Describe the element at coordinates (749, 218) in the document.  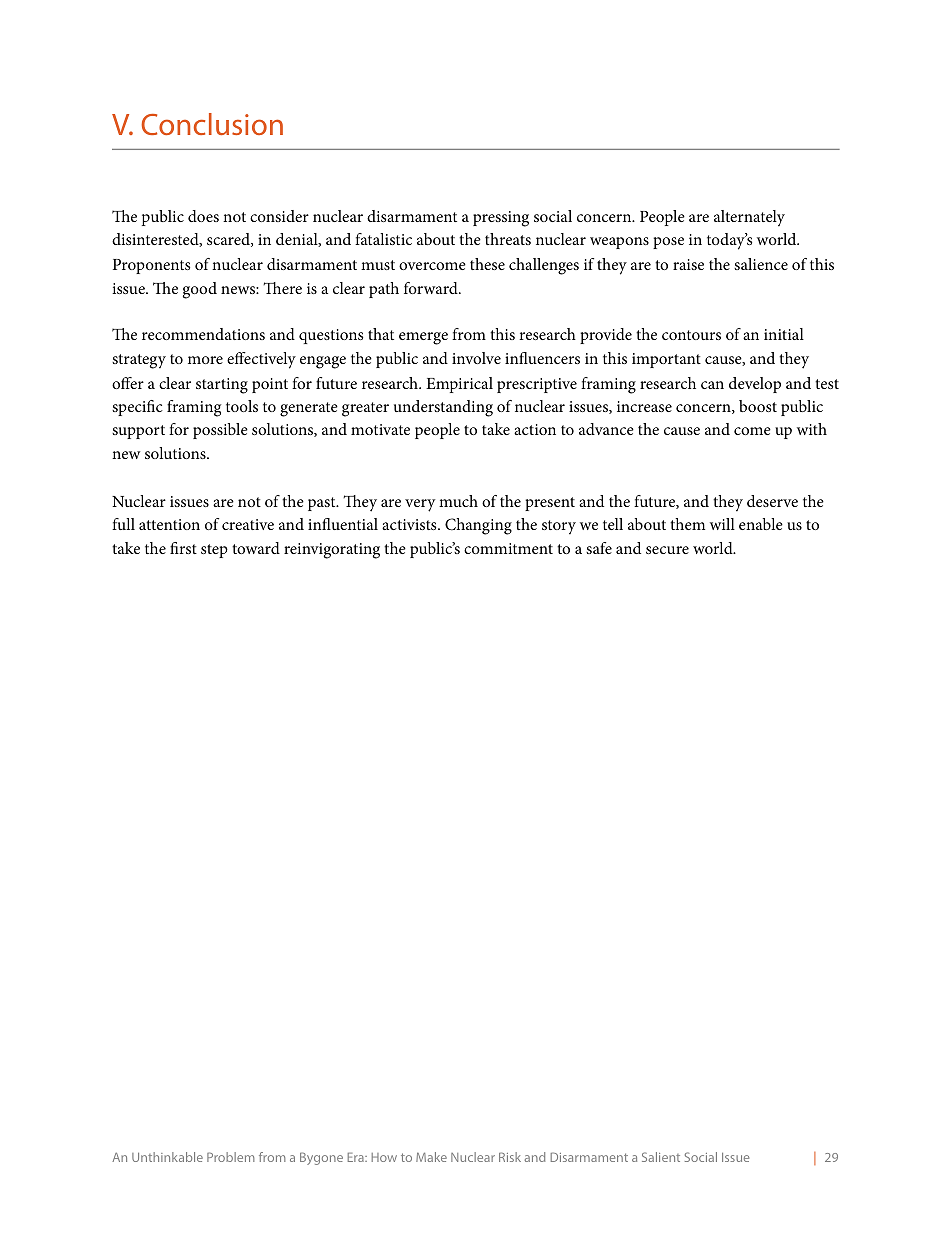
I see `alternately` at that location.
